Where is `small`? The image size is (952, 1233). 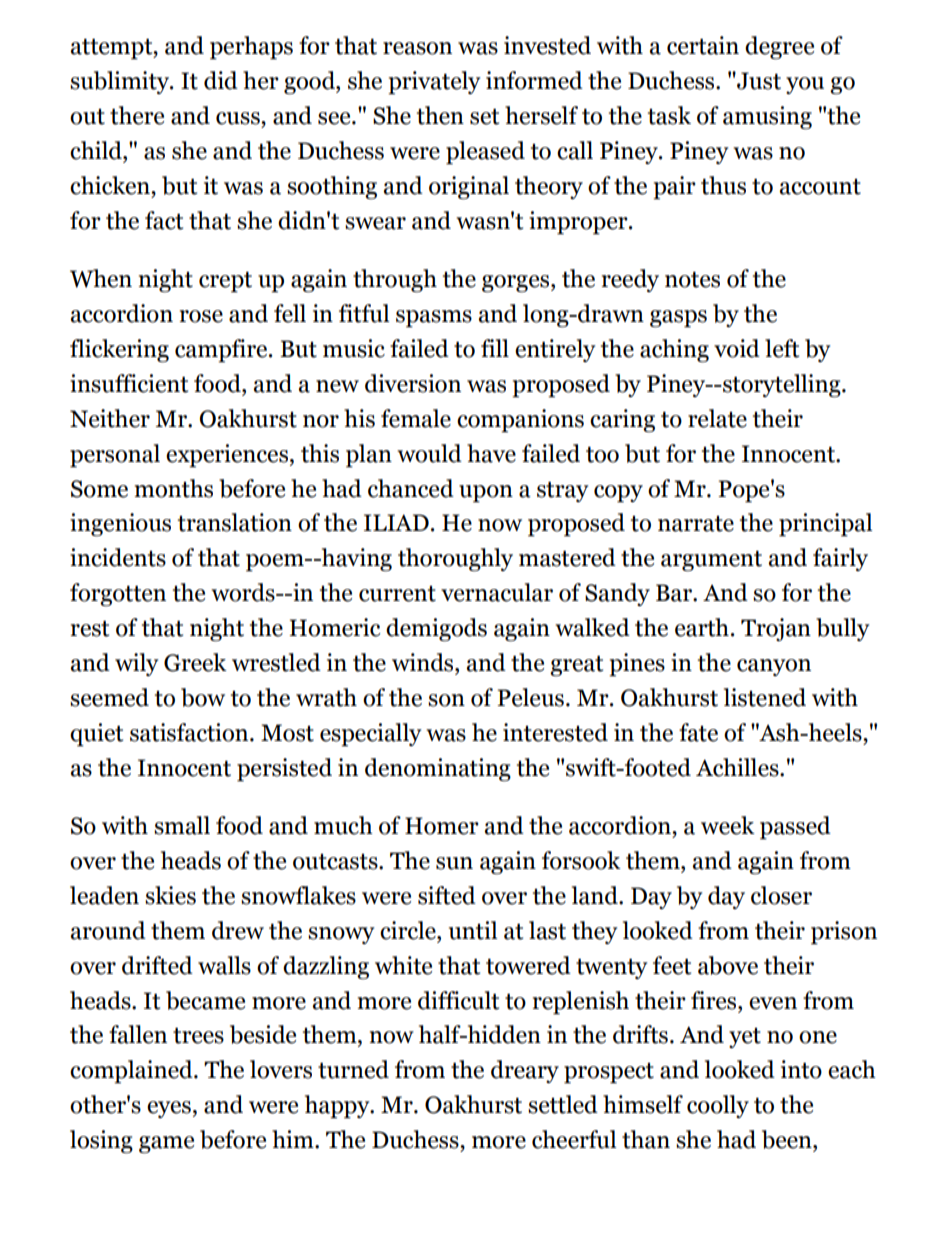 small is located at coordinates (182, 825).
